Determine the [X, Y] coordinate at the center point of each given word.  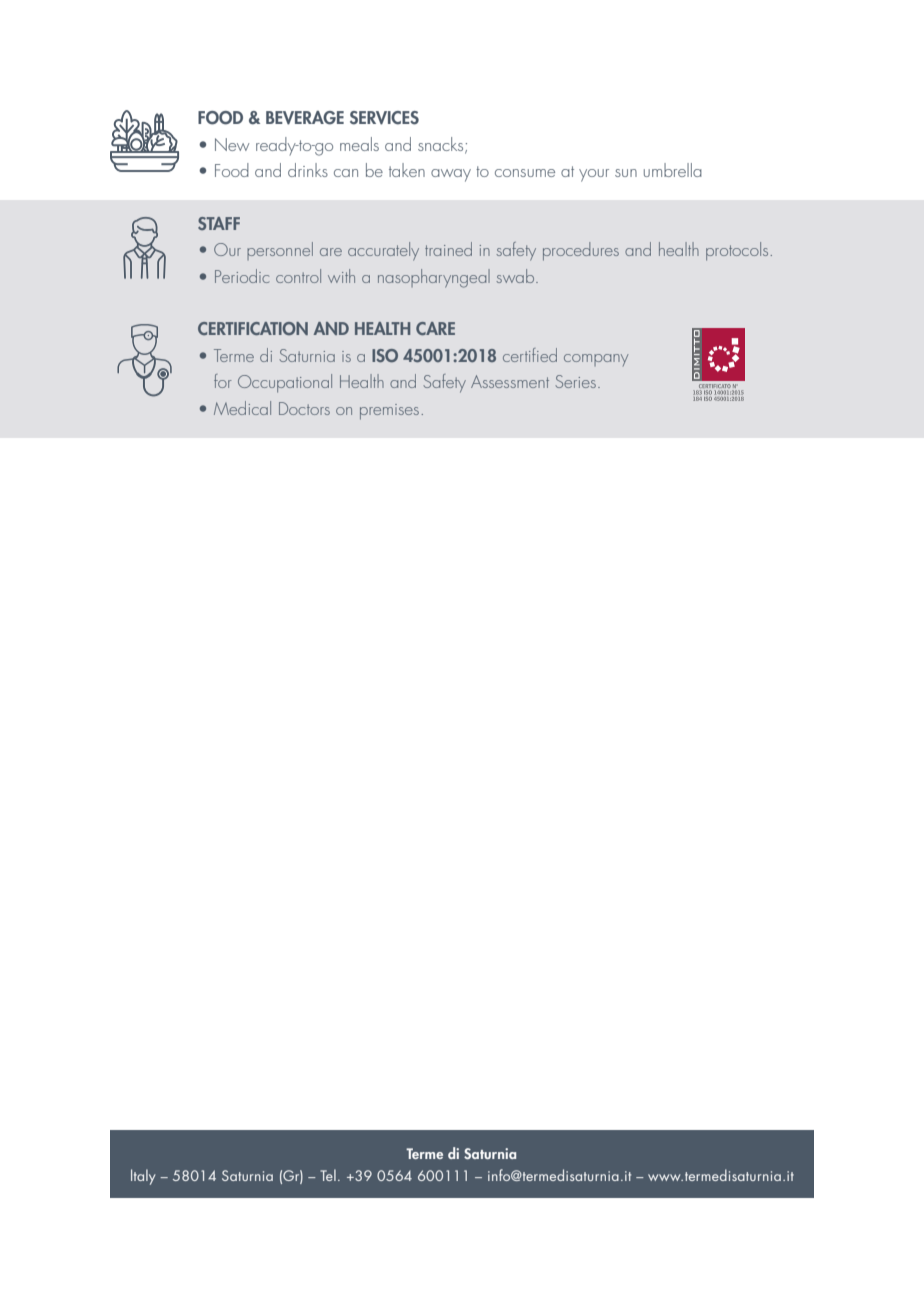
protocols [738, 251]
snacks [442, 145]
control [298, 276]
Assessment [510, 381]
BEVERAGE [305, 118]
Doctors [304, 408]
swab [516, 276]
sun [626, 173]
